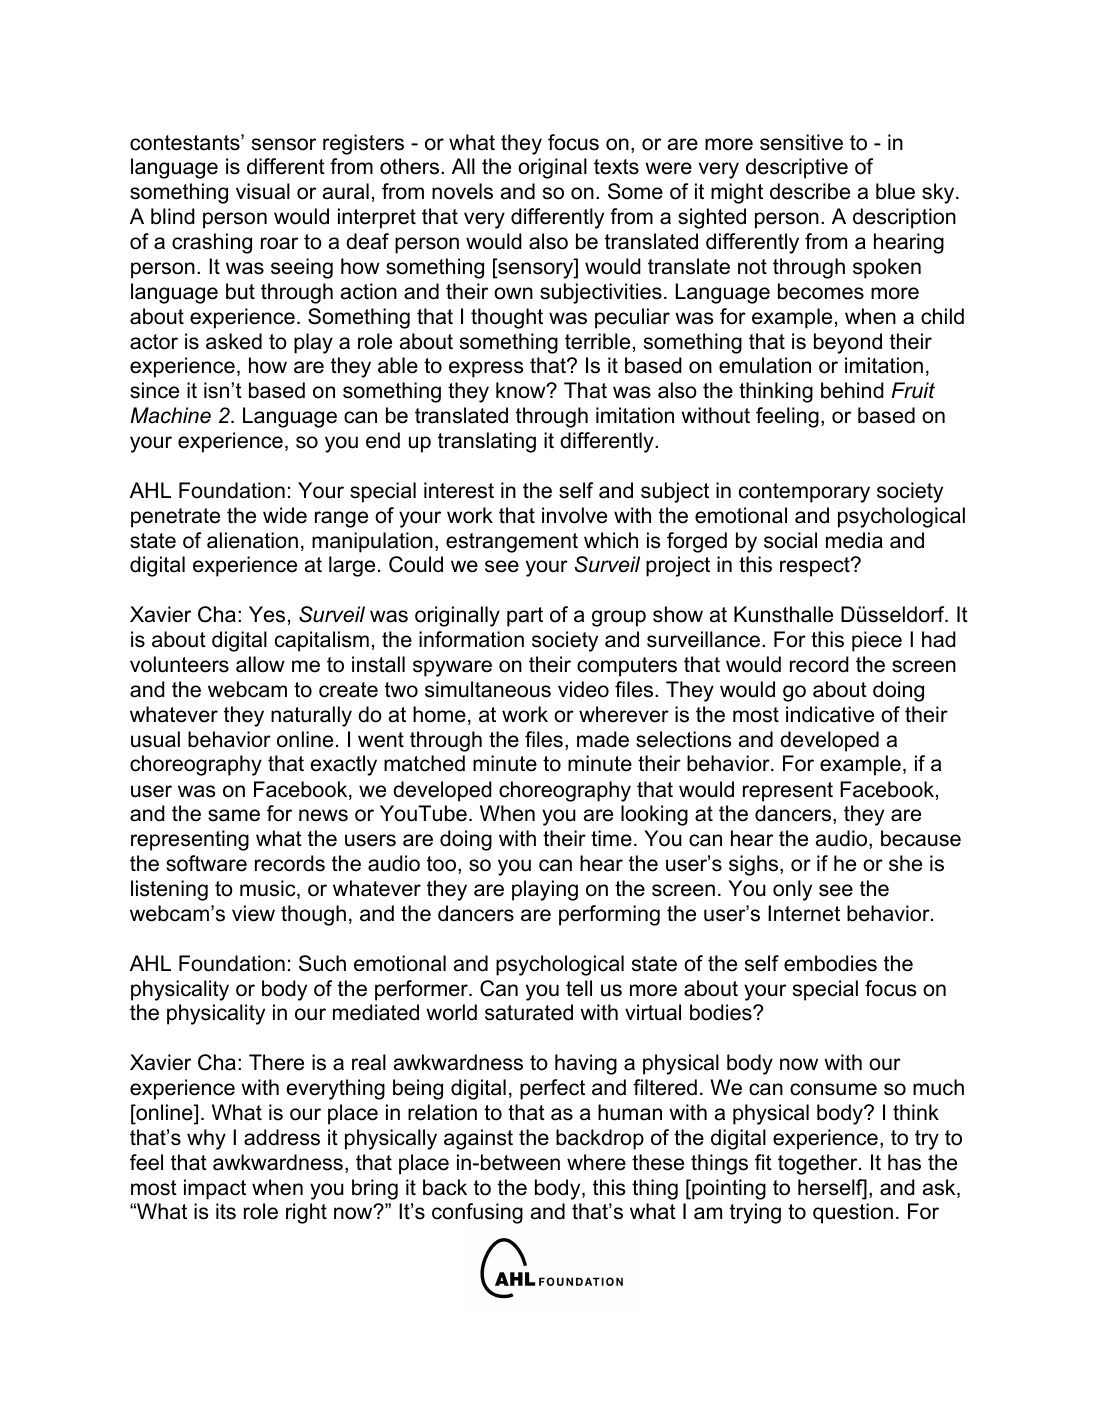 The height and width of the screenshot is (1428, 1103). I want to click on tell, so click(579, 988).
